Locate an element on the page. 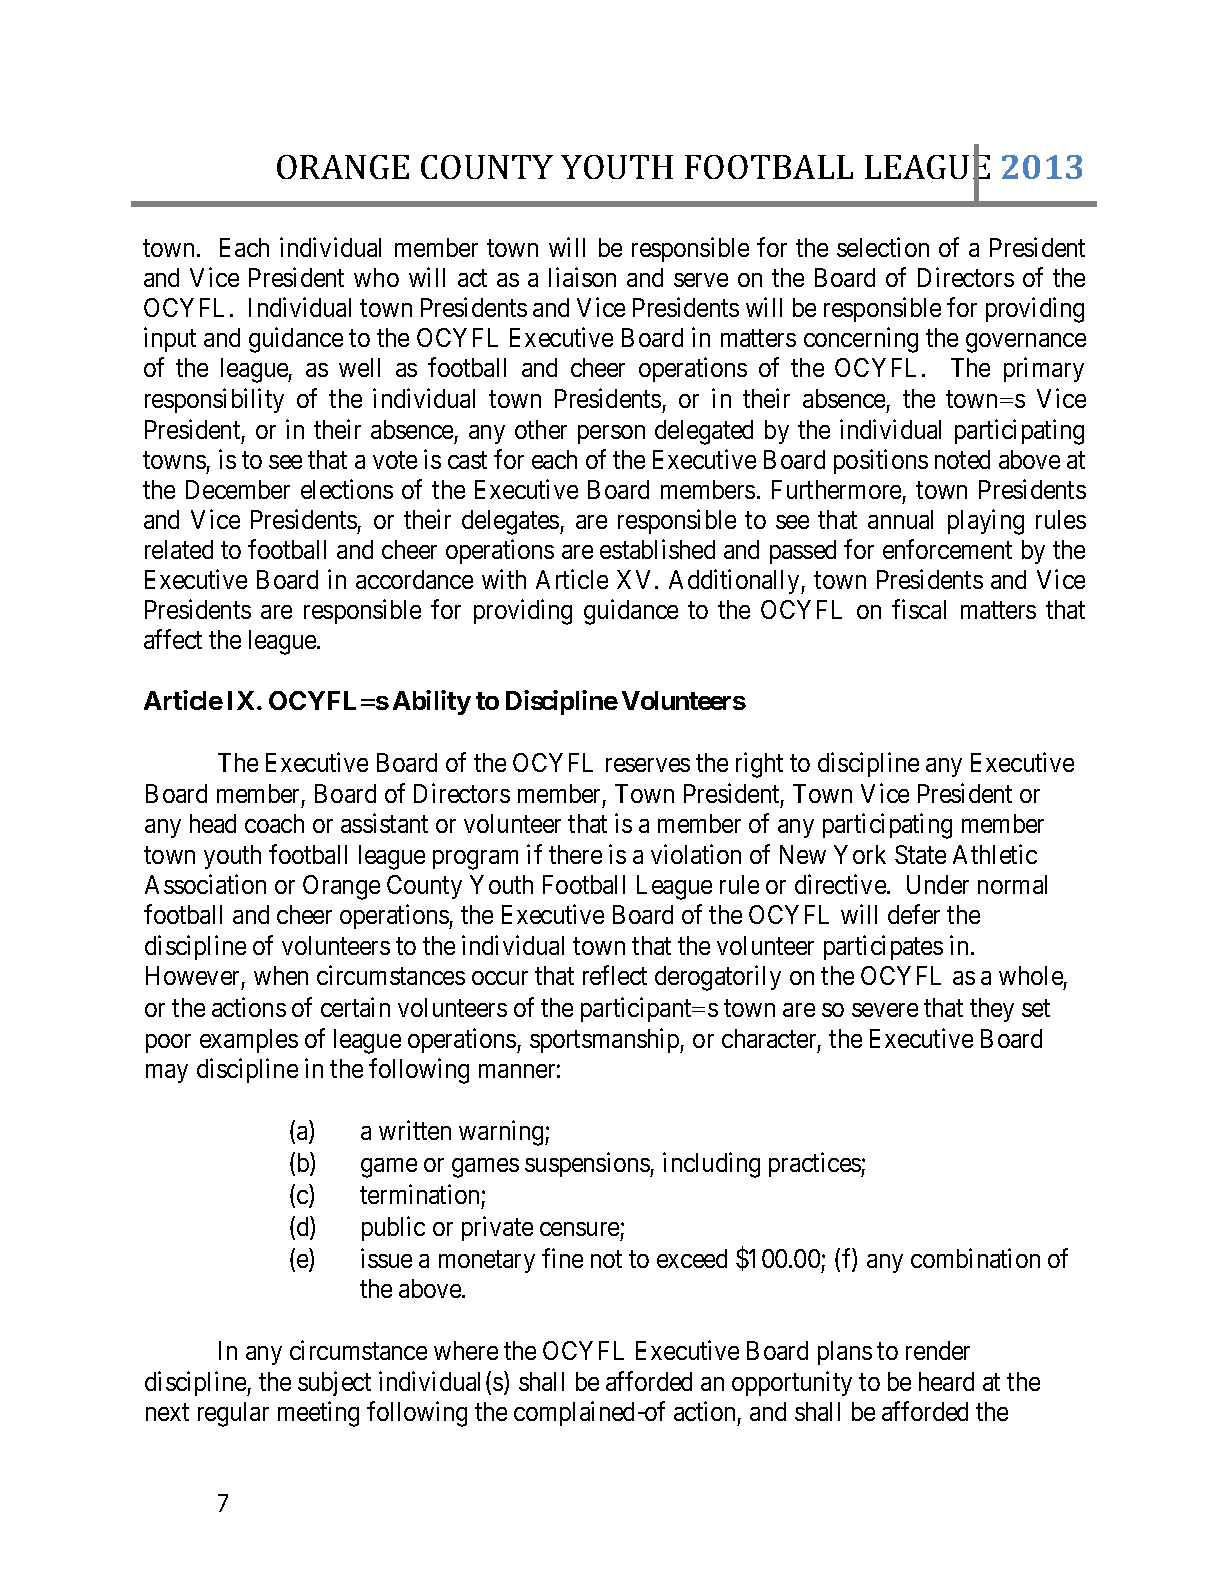 This image has height=1591, width=1230. liaison is located at coordinates (582, 277).
